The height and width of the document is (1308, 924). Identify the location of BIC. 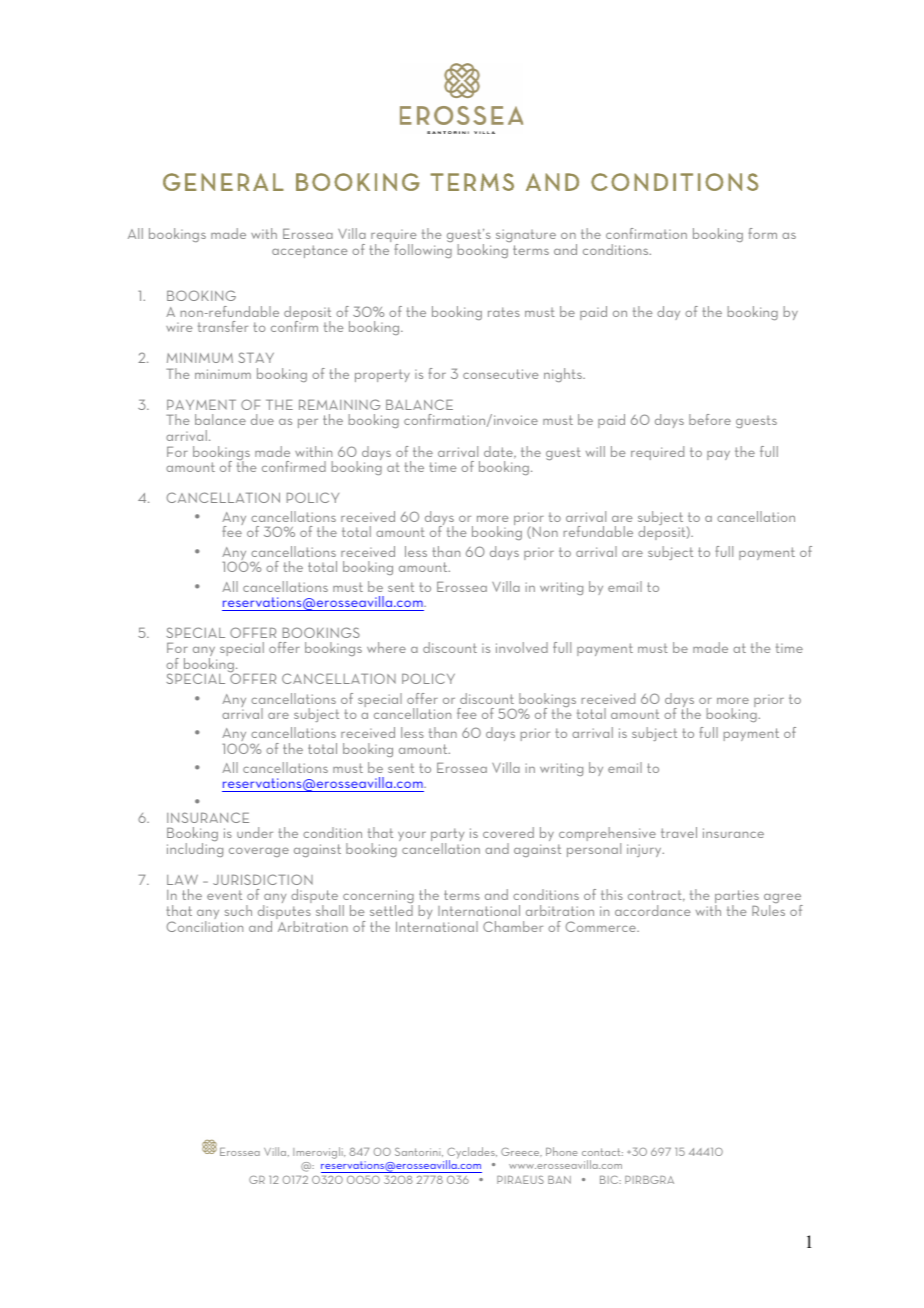
(610, 1179).
